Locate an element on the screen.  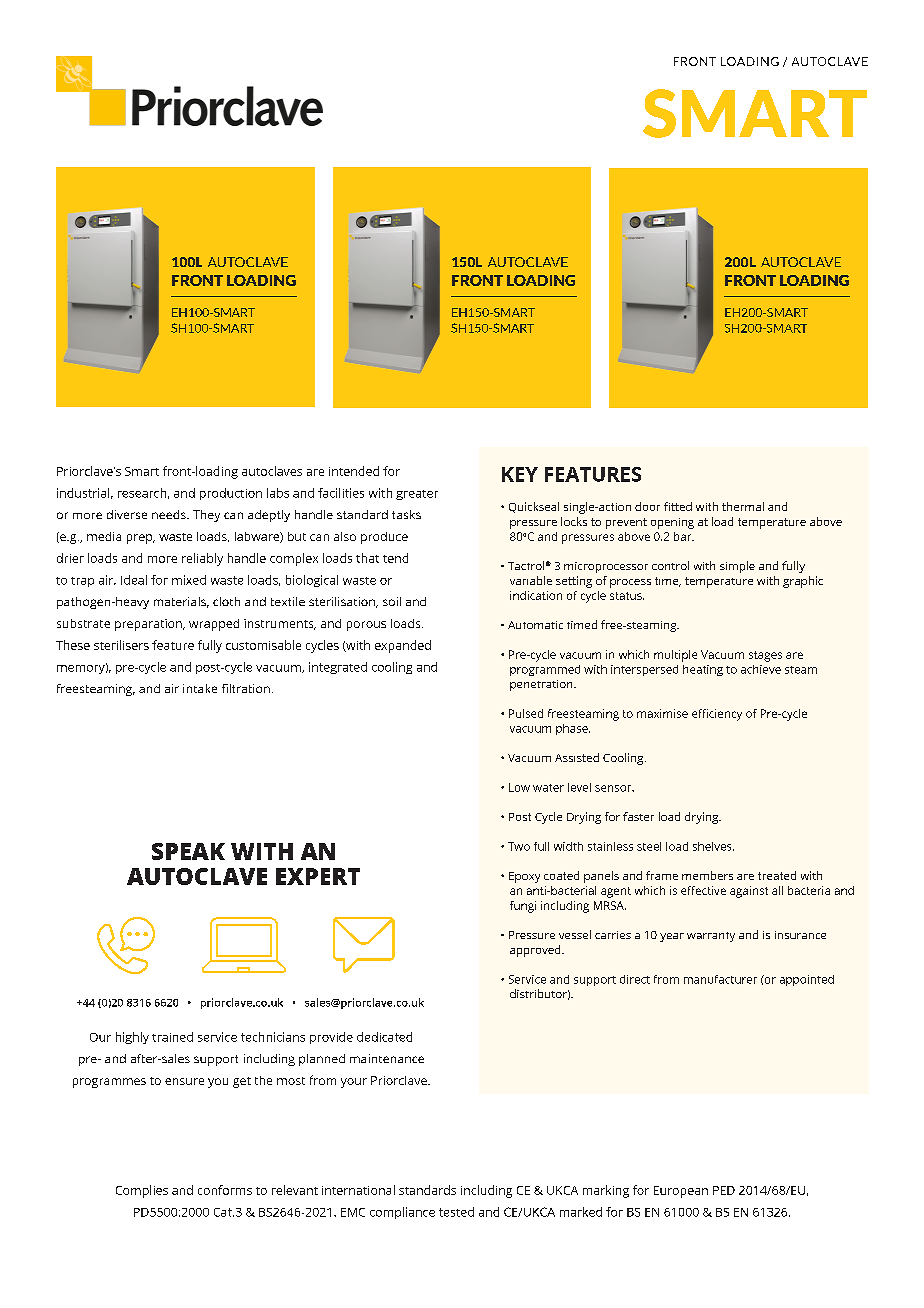
tested is located at coordinates (456, 1212).
